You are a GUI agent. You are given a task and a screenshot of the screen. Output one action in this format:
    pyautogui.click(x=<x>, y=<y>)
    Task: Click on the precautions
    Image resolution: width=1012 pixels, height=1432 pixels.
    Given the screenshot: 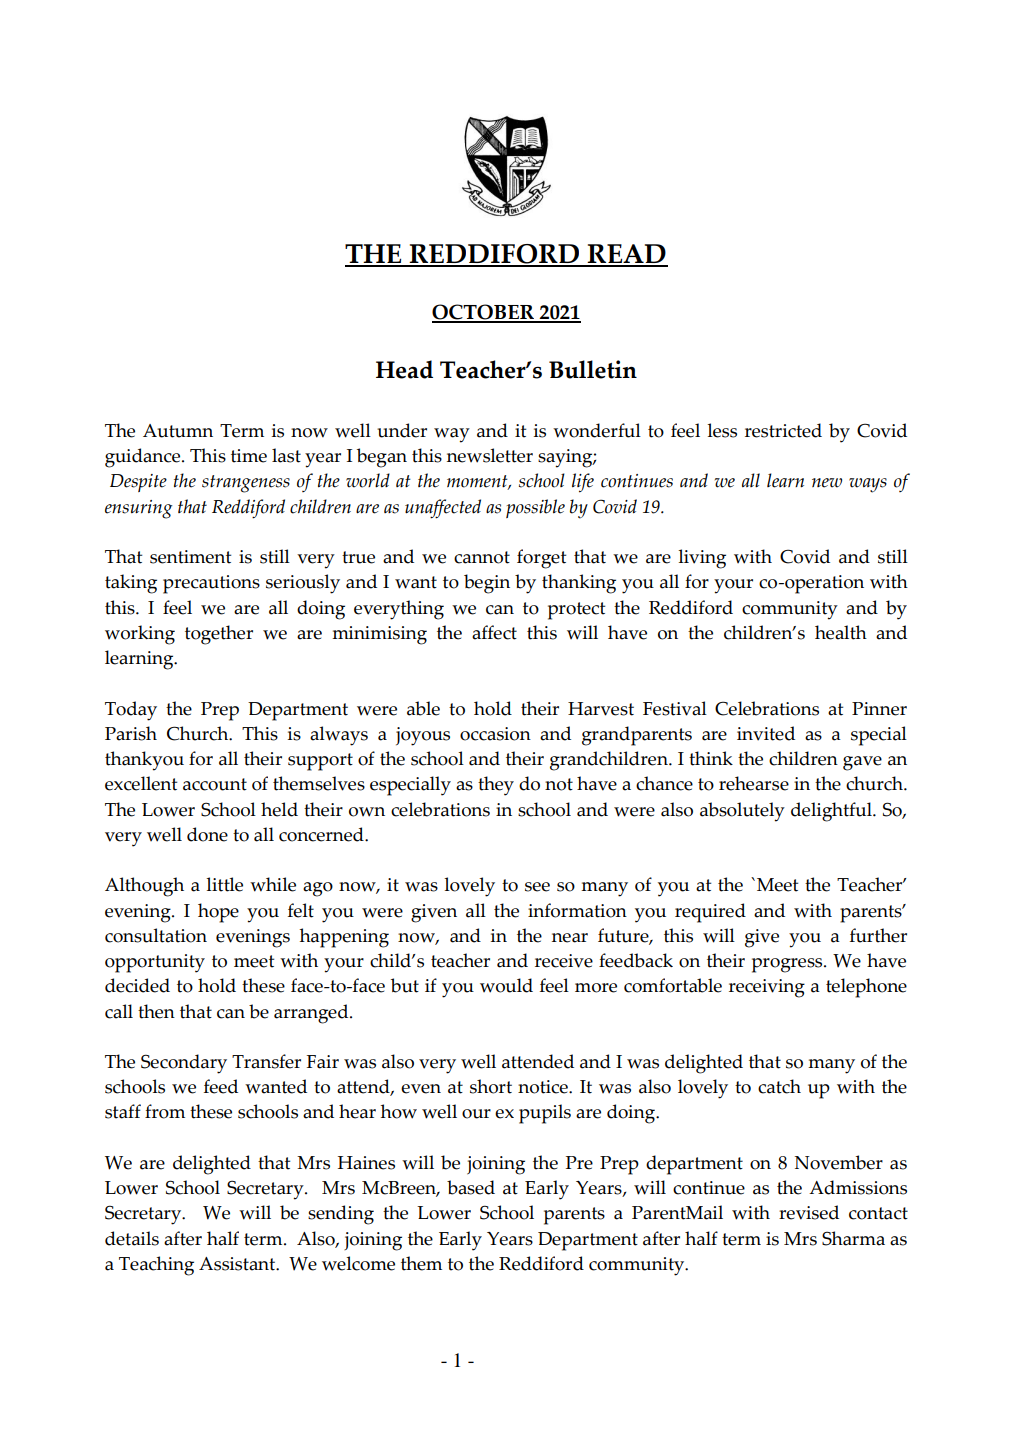 What is the action you would take?
    pyautogui.click(x=211, y=584)
